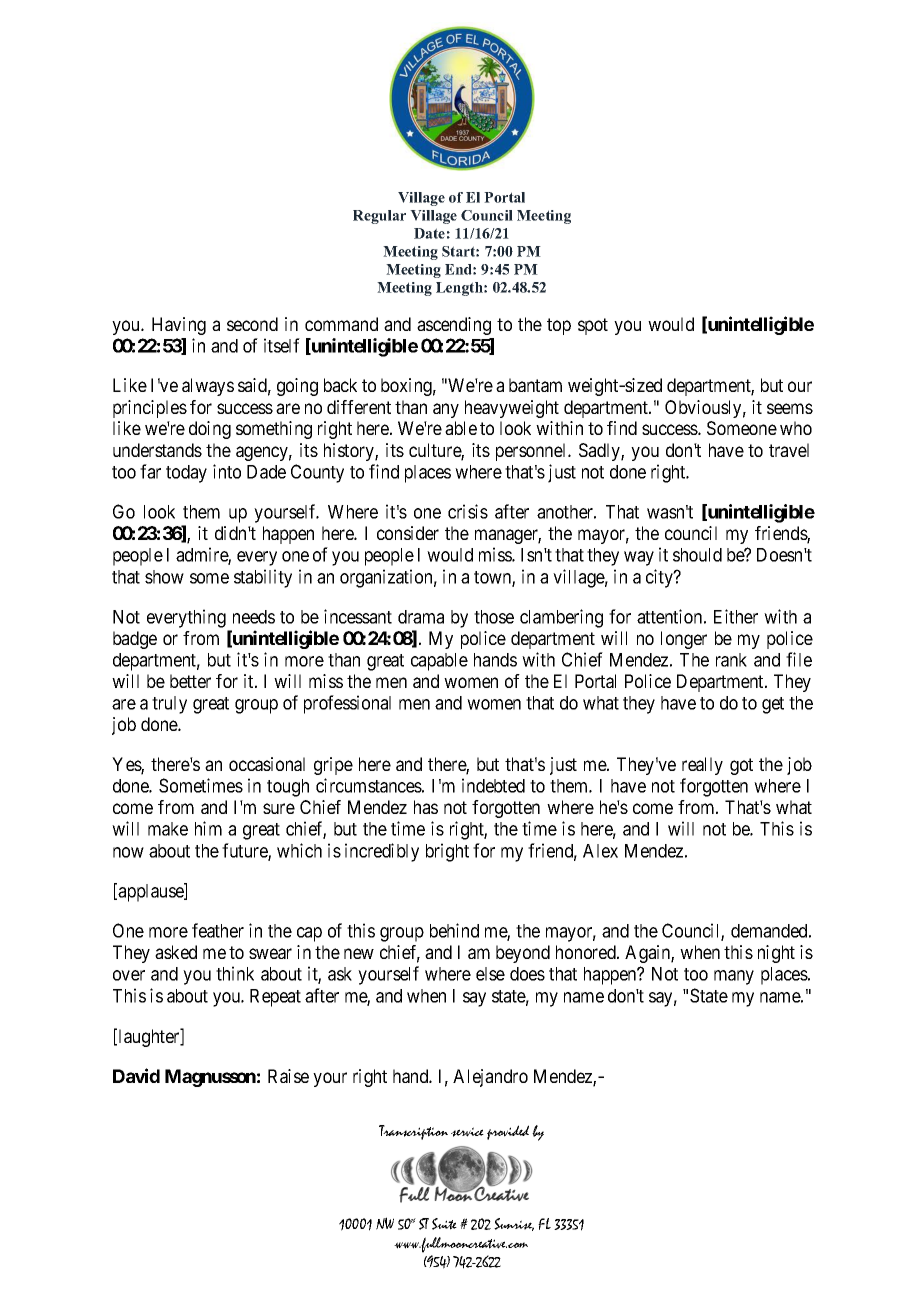 This image has height=1308, width=924. Describe the element at coordinates (493, 785) in the image. I see `indebted` at that location.
